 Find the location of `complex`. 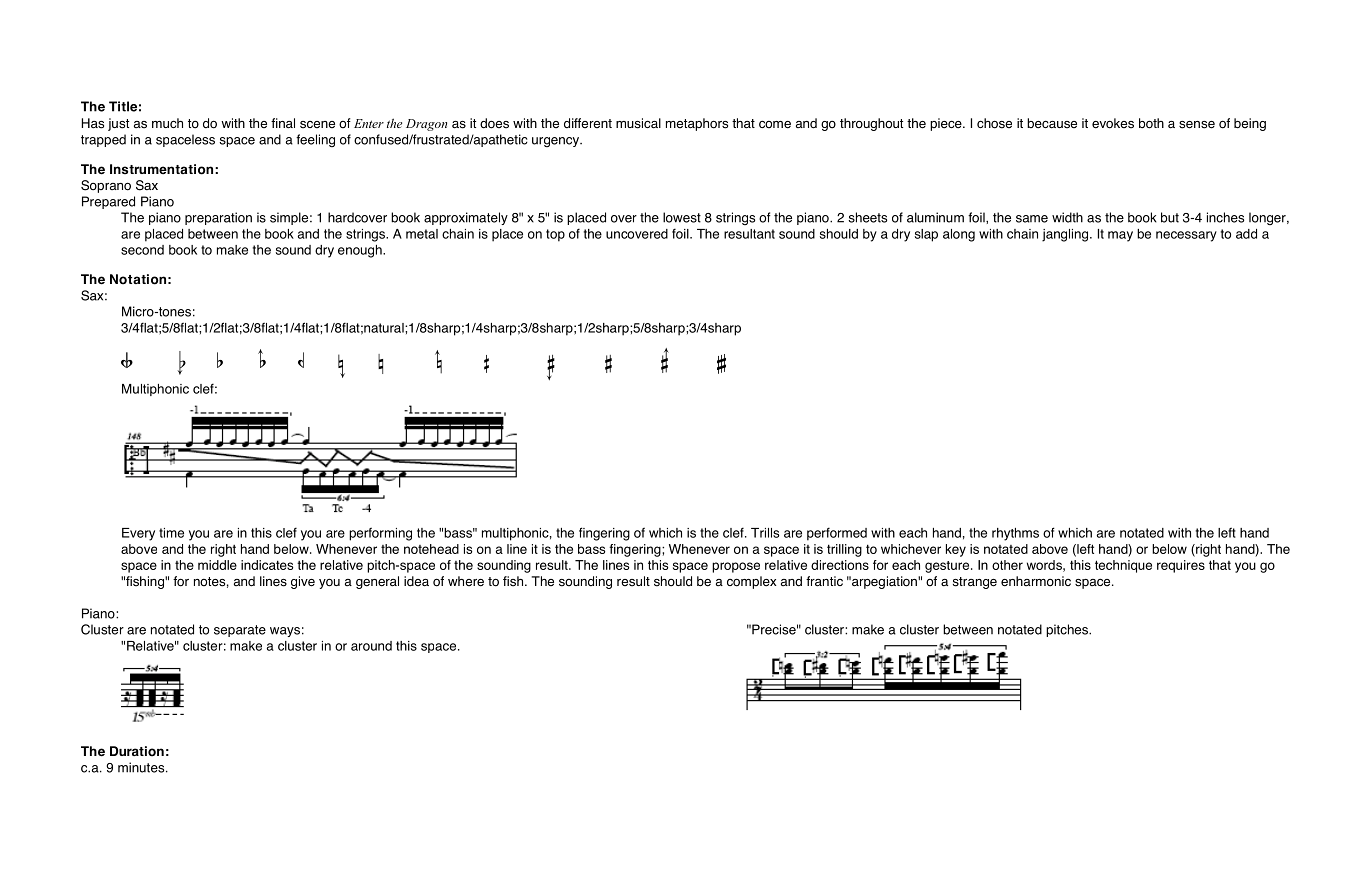

complex is located at coordinates (752, 582).
